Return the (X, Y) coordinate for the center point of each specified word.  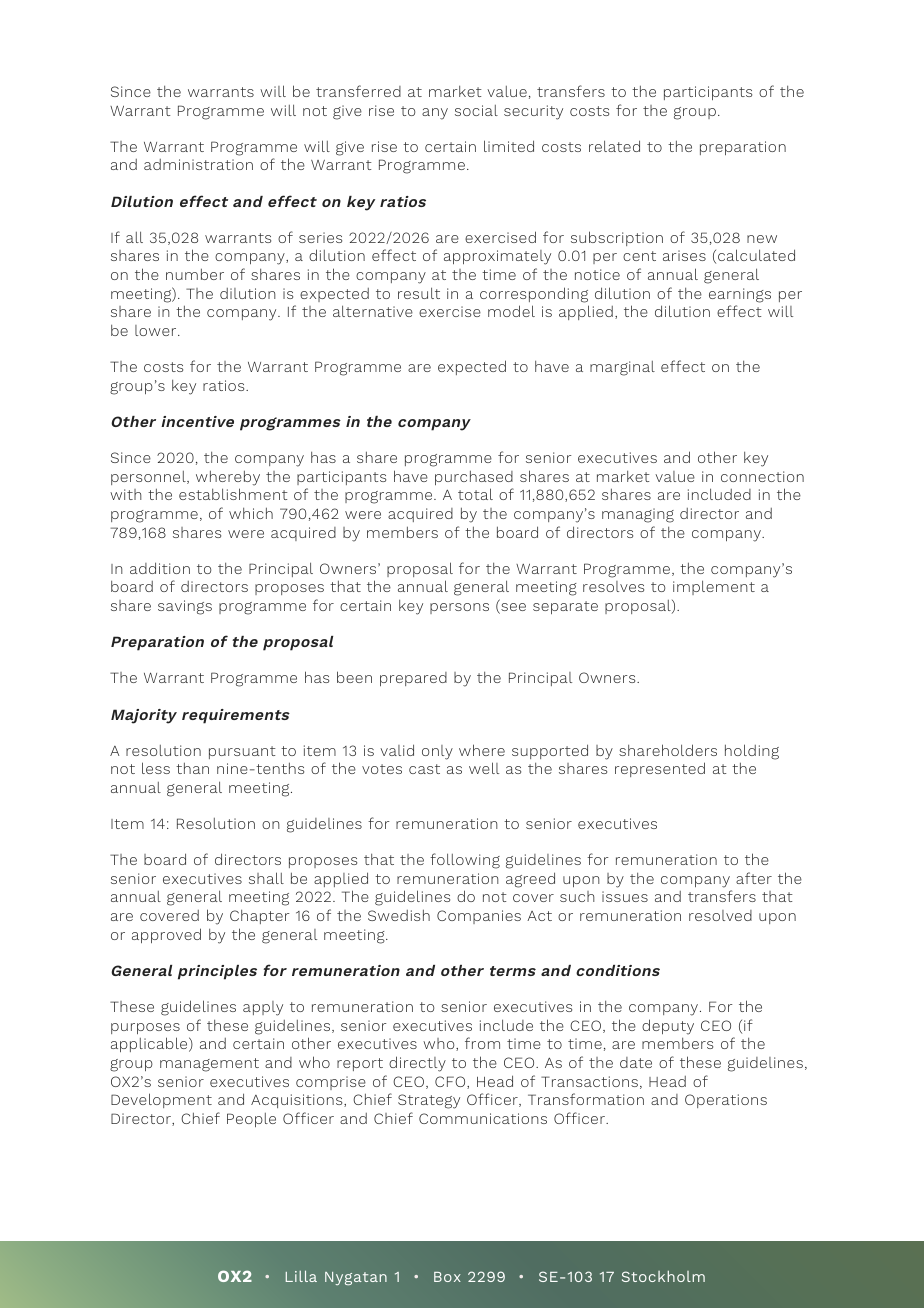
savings (185, 607)
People (251, 1120)
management (209, 1065)
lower (157, 330)
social (476, 110)
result (419, 293)
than (192, 768)
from (482, 1043)
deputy (668, 1027)
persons (459, 608)
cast (424, 769)
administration (198, 164)
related (614, 146)
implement (714, 587)
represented (660, 769)
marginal (622, 368)
